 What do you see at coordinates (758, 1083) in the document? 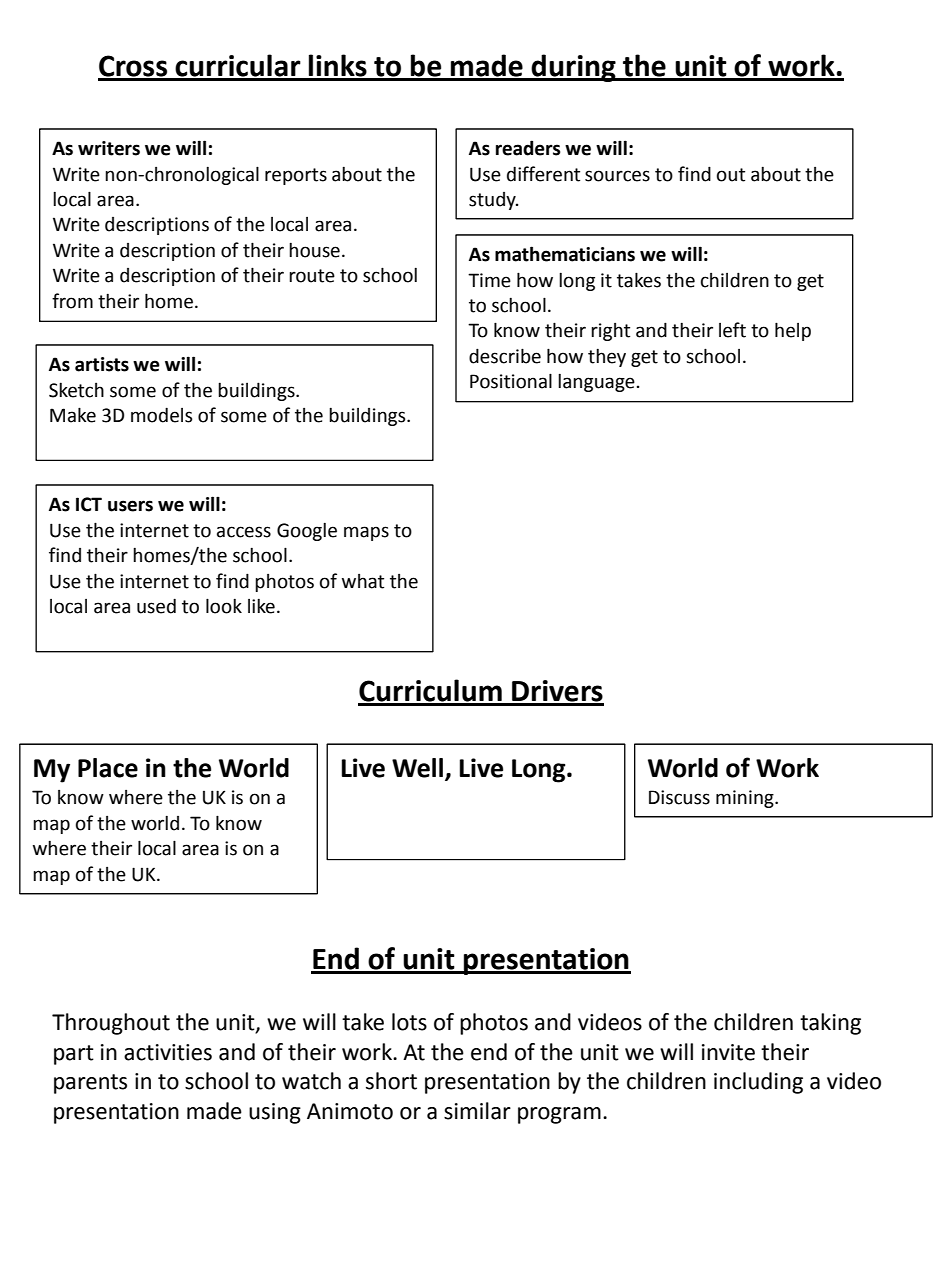
I see `including` at bounding box center [758, 1083].
